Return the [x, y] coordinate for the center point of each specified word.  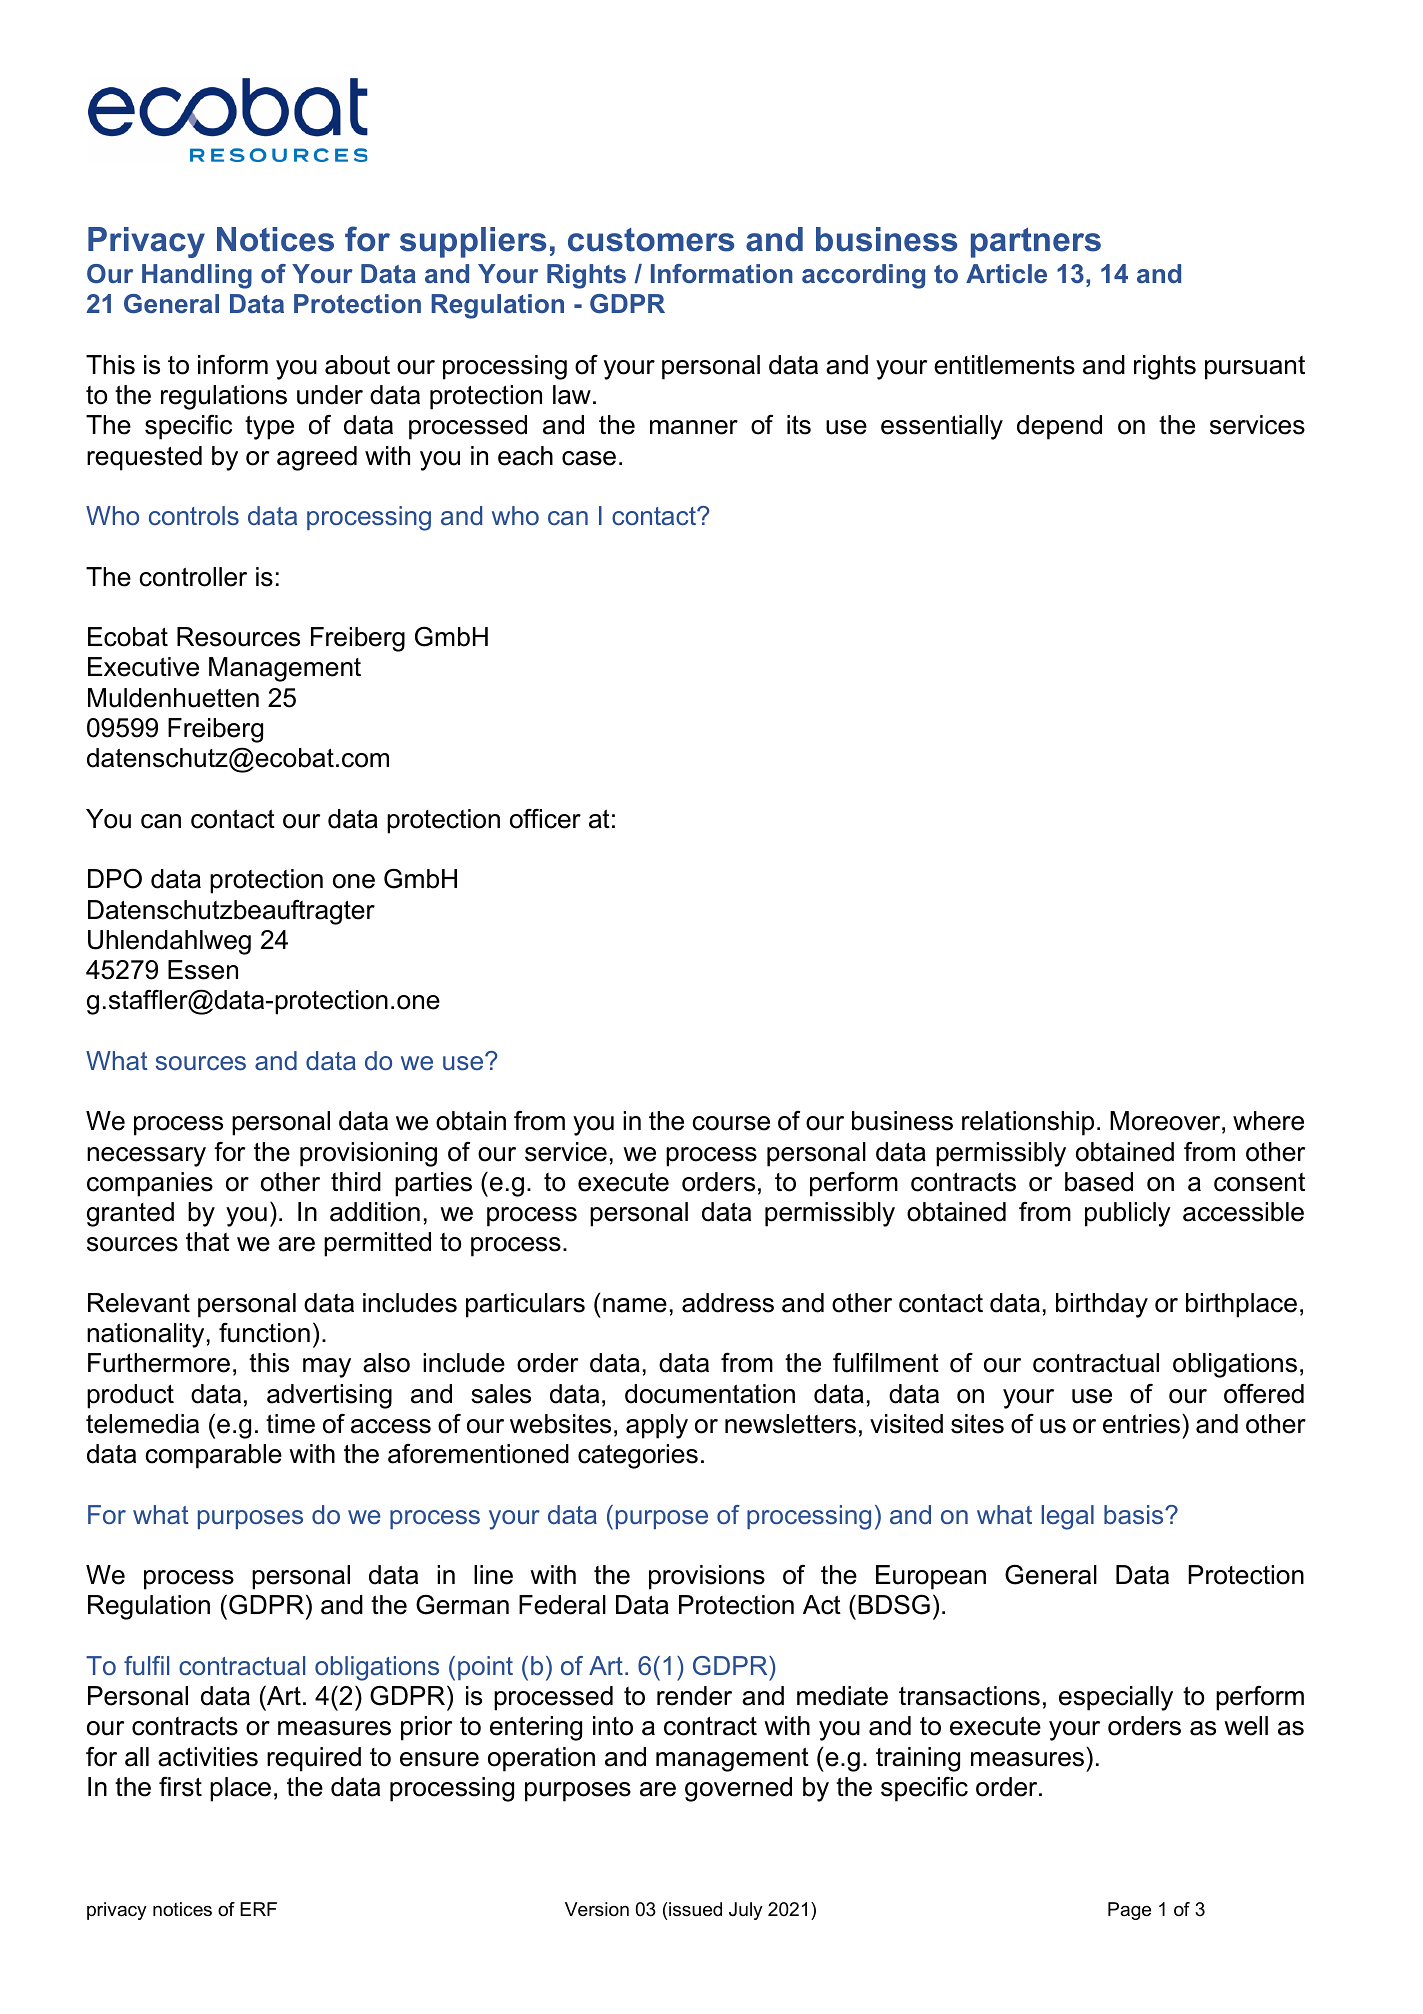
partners [1036, 243]
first [180, 1787]
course [731, 1123]
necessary [146, 1157]
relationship [1028, 1123]
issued [695, 1909]
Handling [197, 276]
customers [651, 240]
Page [1129, 1911]
